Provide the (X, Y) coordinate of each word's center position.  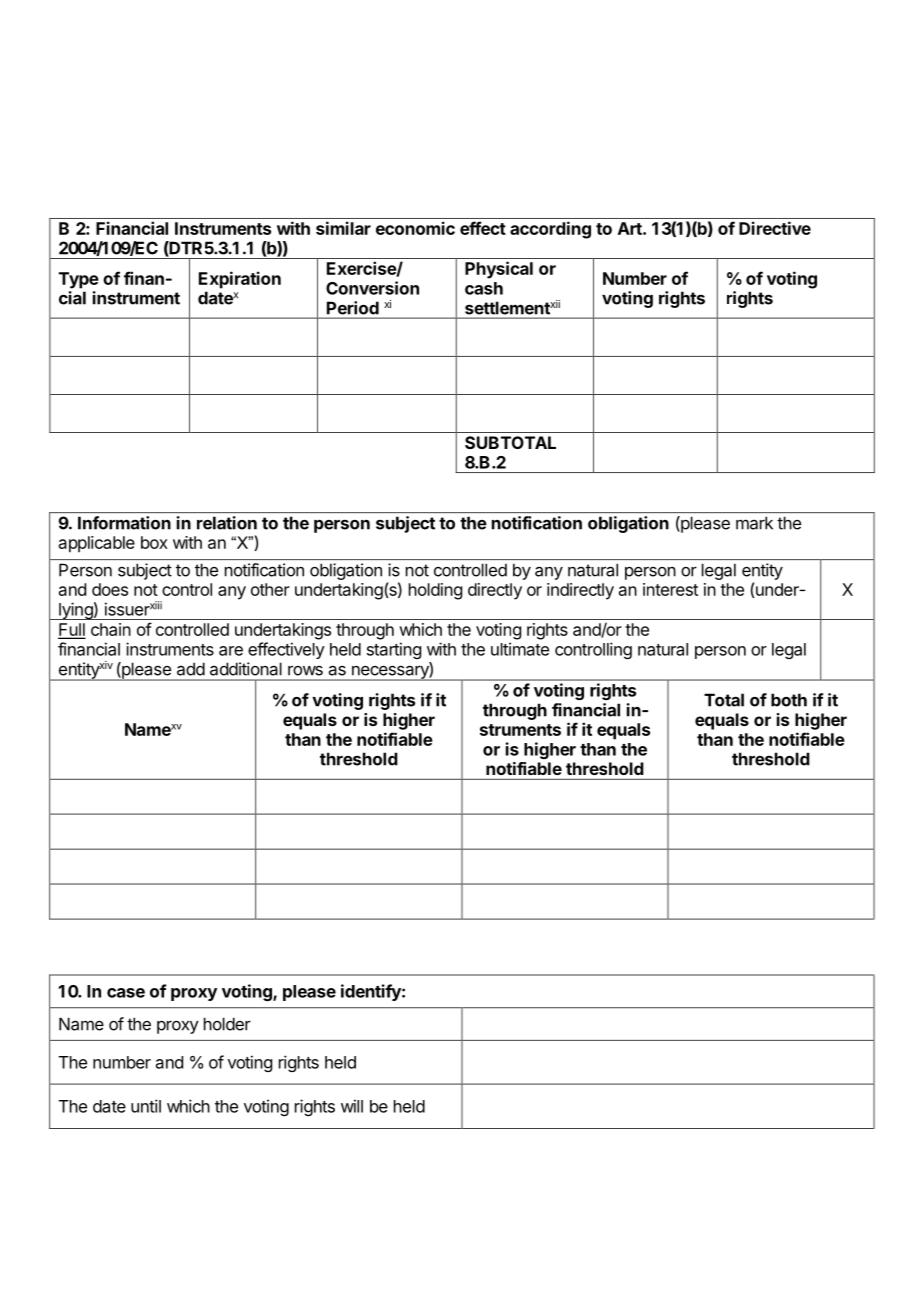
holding (435, 591)
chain (111, 629)
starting (394, 650)
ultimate (520, 649)
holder (227, 1024)
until (146, 1106)
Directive (775, 228)
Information (124, 523)
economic (415, 228)
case (126, 993)
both (789, 700)
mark (754, 523)
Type (79, 280)
